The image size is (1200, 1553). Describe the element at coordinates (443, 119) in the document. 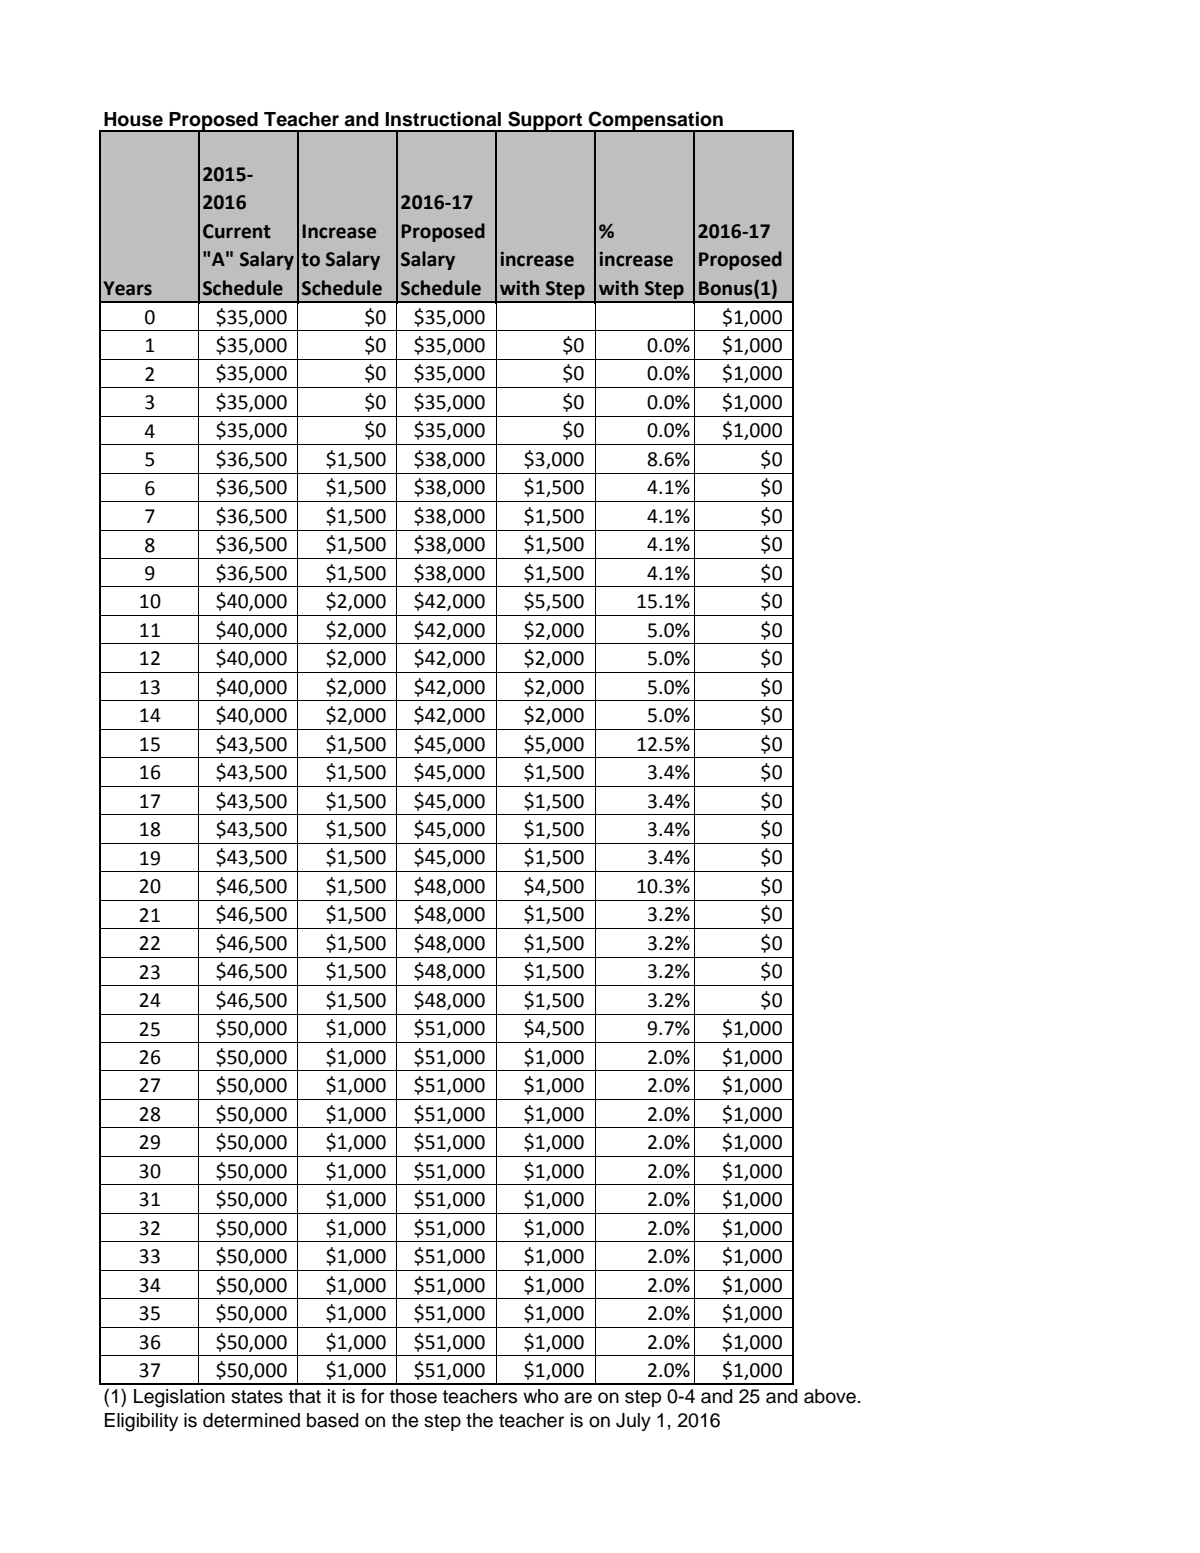

I see `Instructional` at that location.
